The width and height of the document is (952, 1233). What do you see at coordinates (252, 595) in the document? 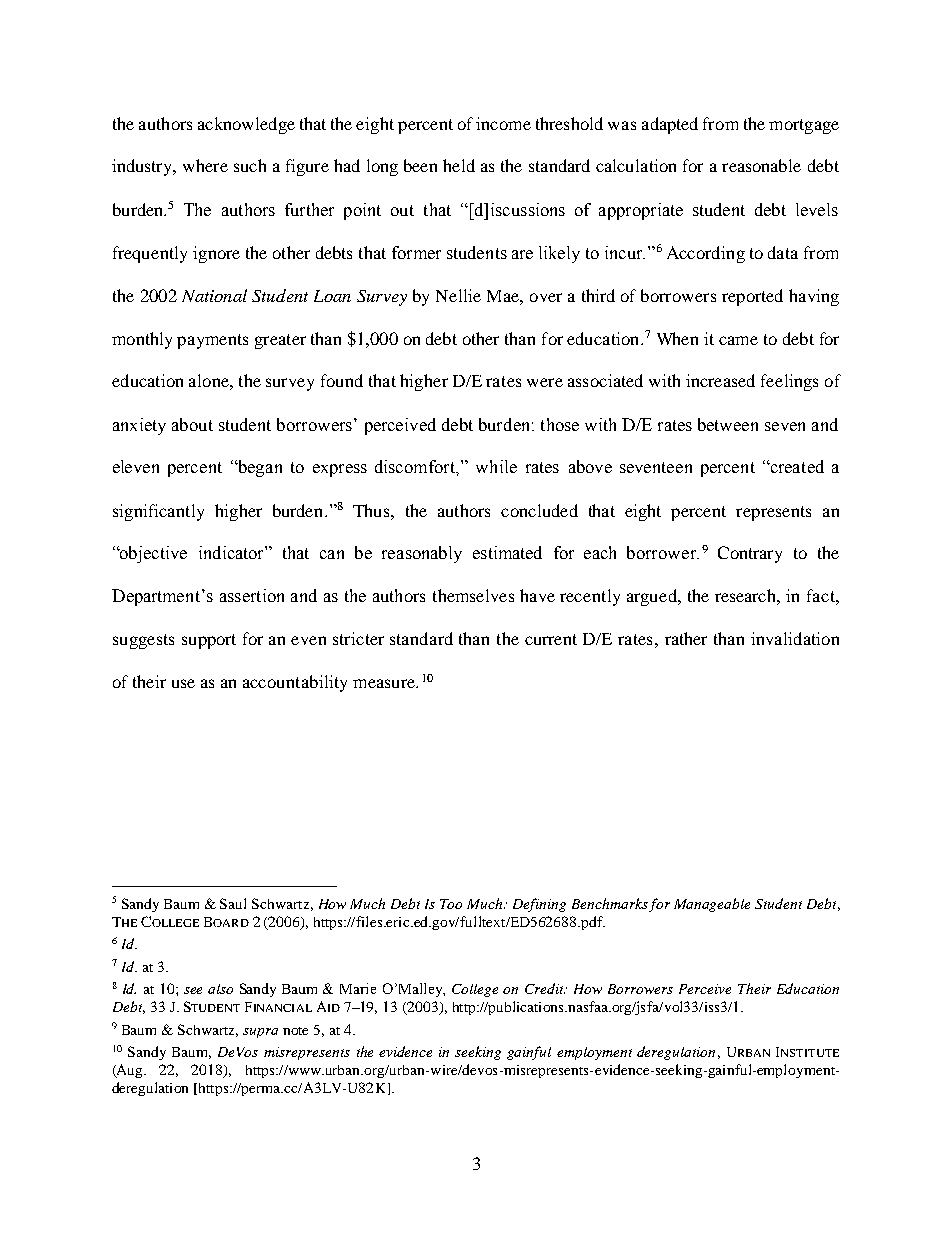
I see `assertion` at bounding box center [252, 595].
